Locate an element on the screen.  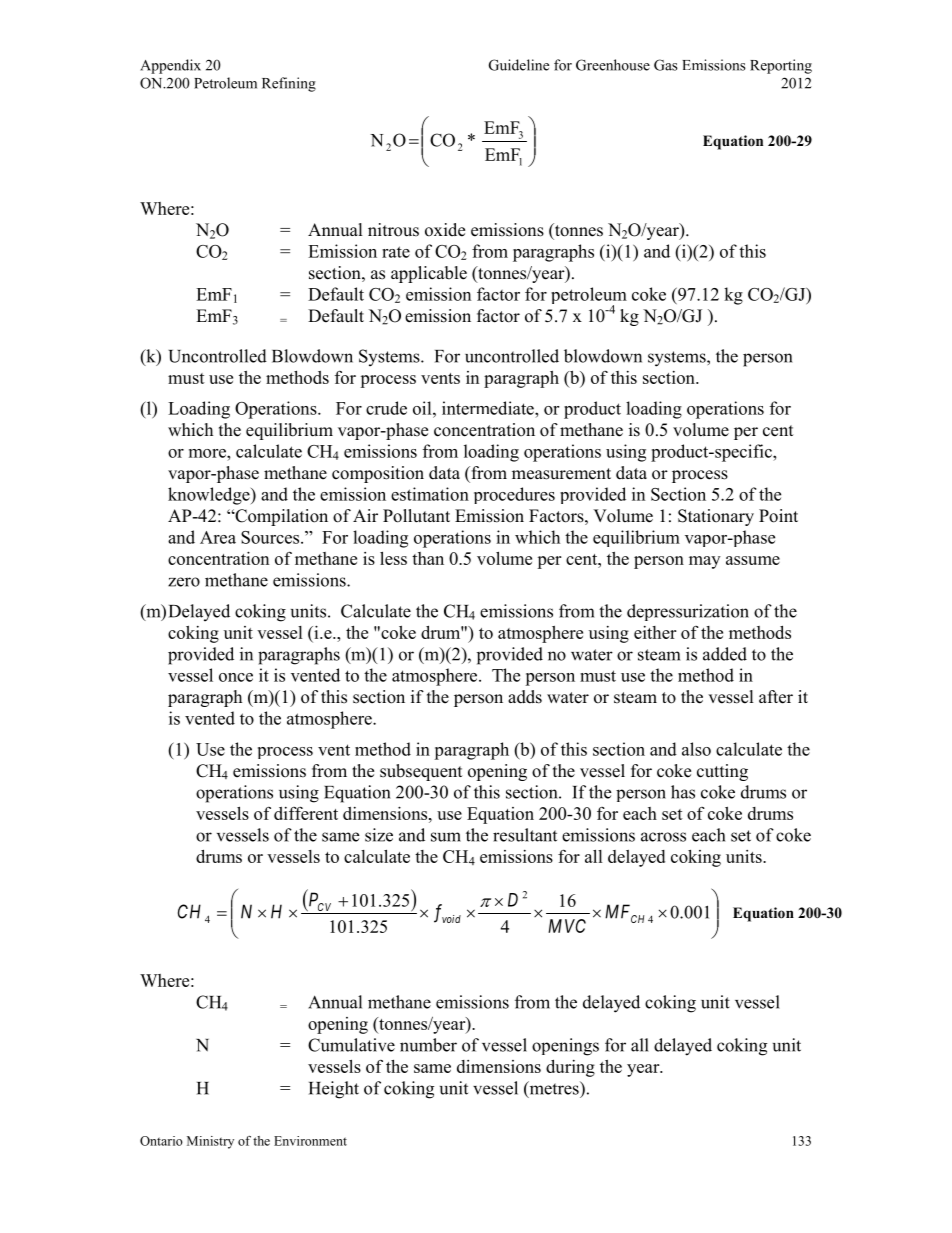
less is located at coordinates (393, 558).
